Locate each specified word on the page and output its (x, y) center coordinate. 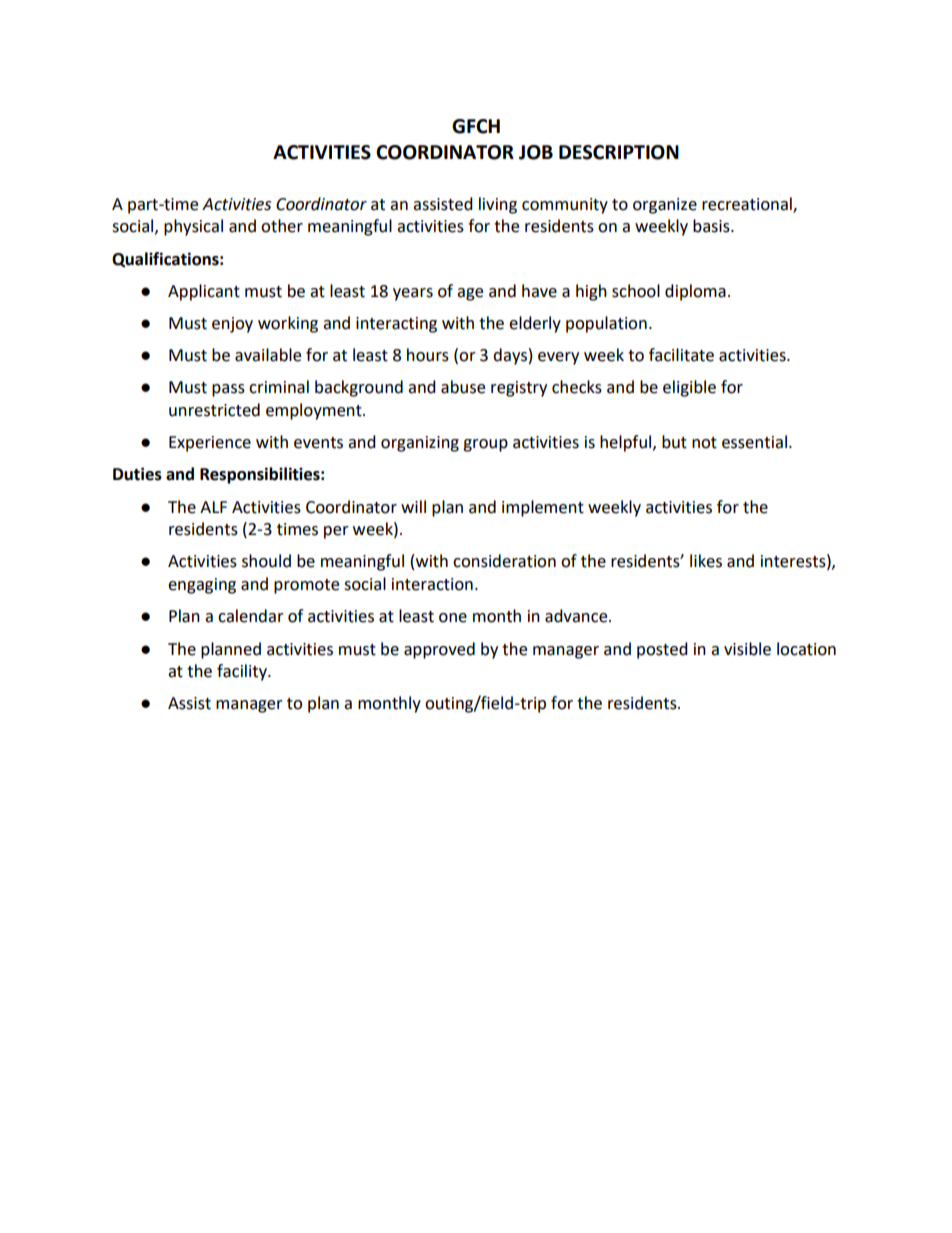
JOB (536, 152)
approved (439, 650)
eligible (689, 388)
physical (193, 227)
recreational (748, 204)
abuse (463, 387)
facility (243, 672)
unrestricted (214, 410)
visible (747, 649)
